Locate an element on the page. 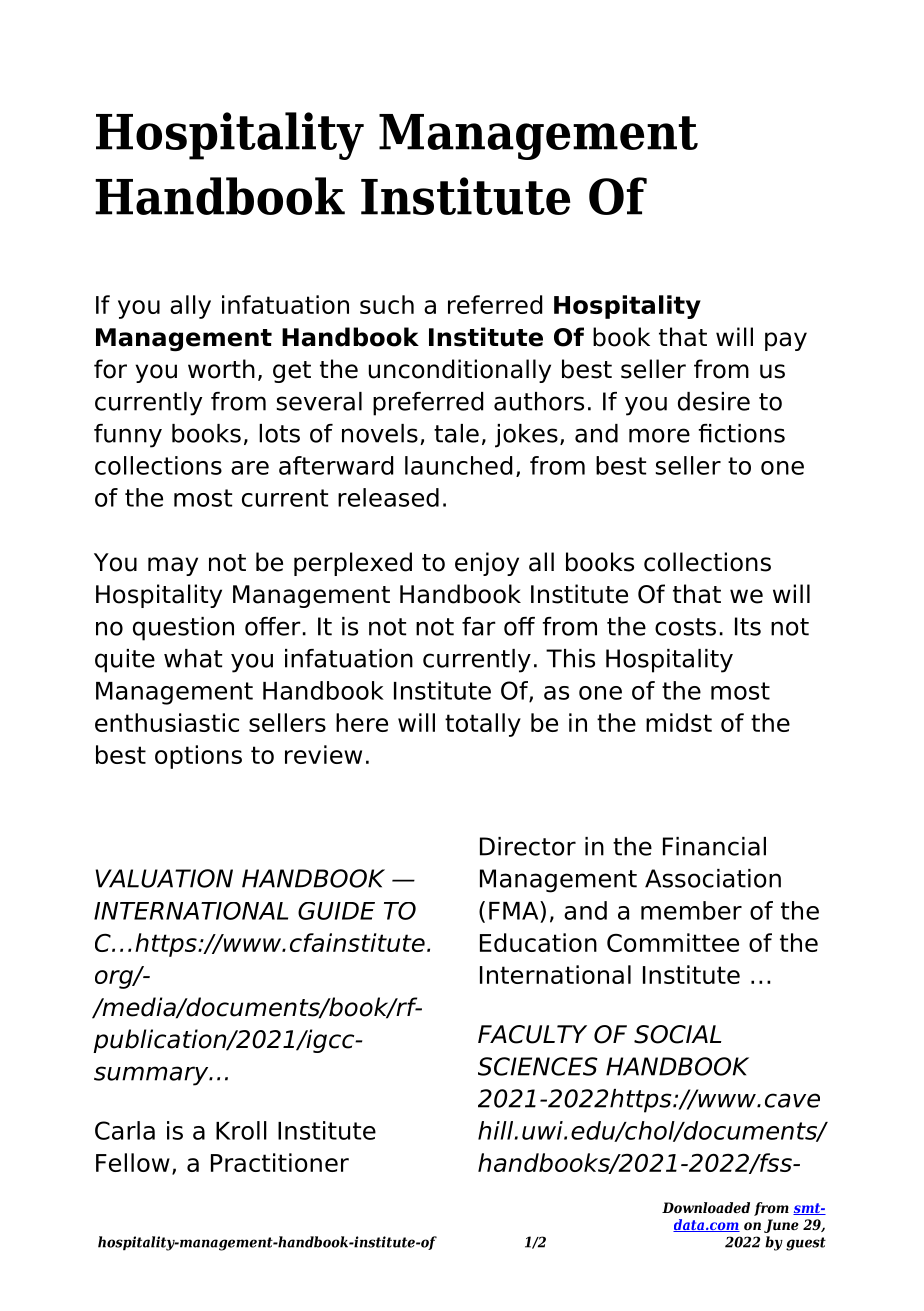  midst is located at coordinates (679, 722).
